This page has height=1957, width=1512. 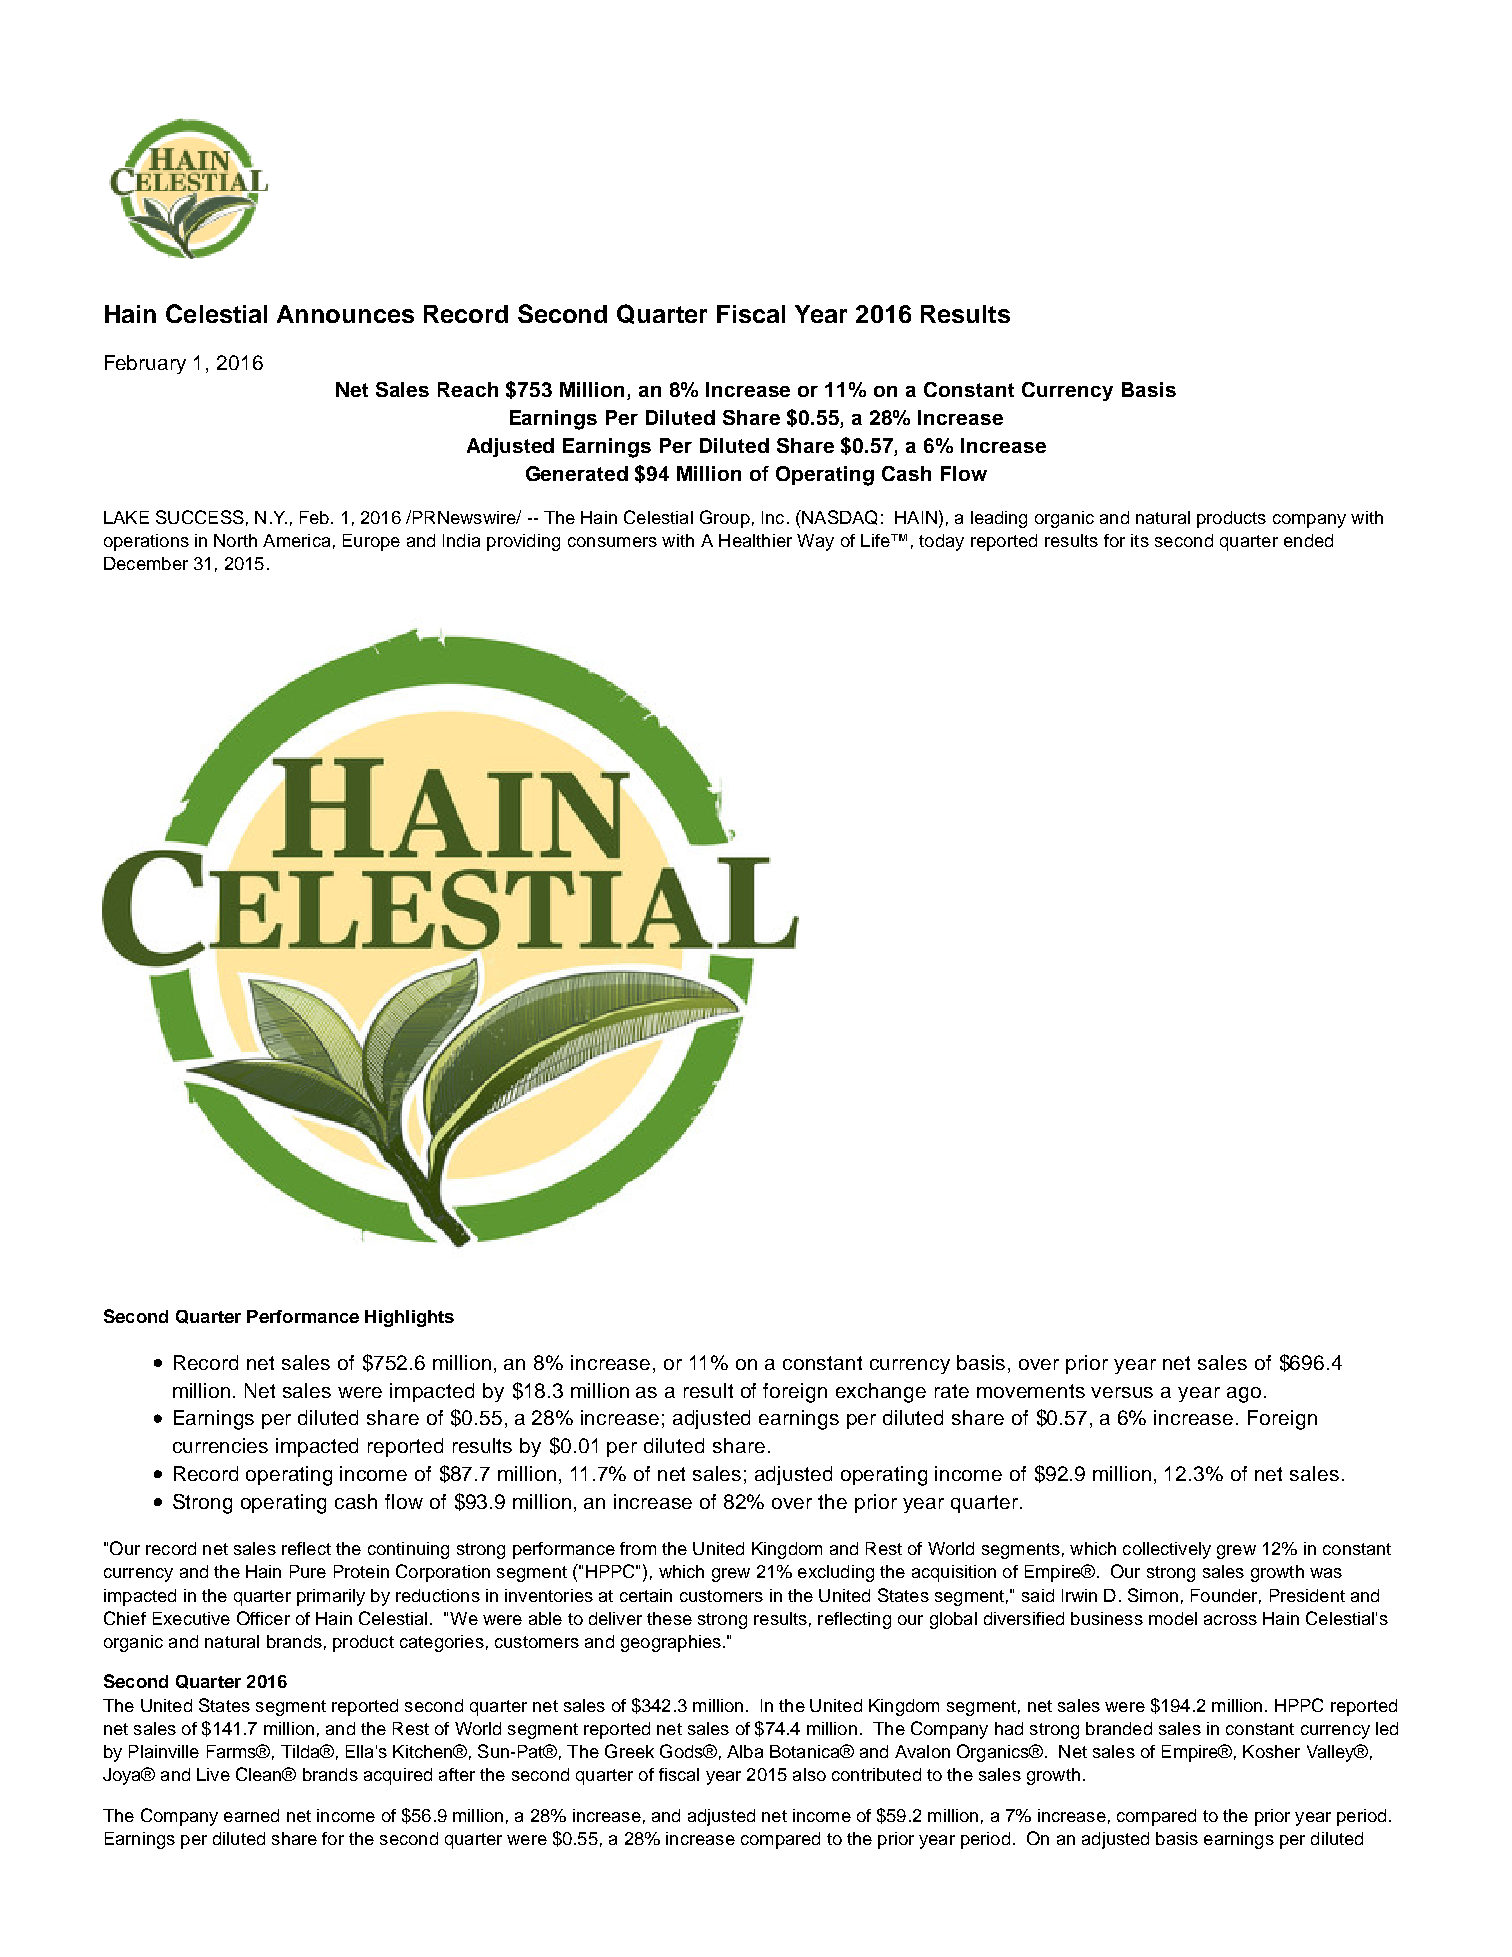 I want to click on earned, so click(x=251, y=1815).
